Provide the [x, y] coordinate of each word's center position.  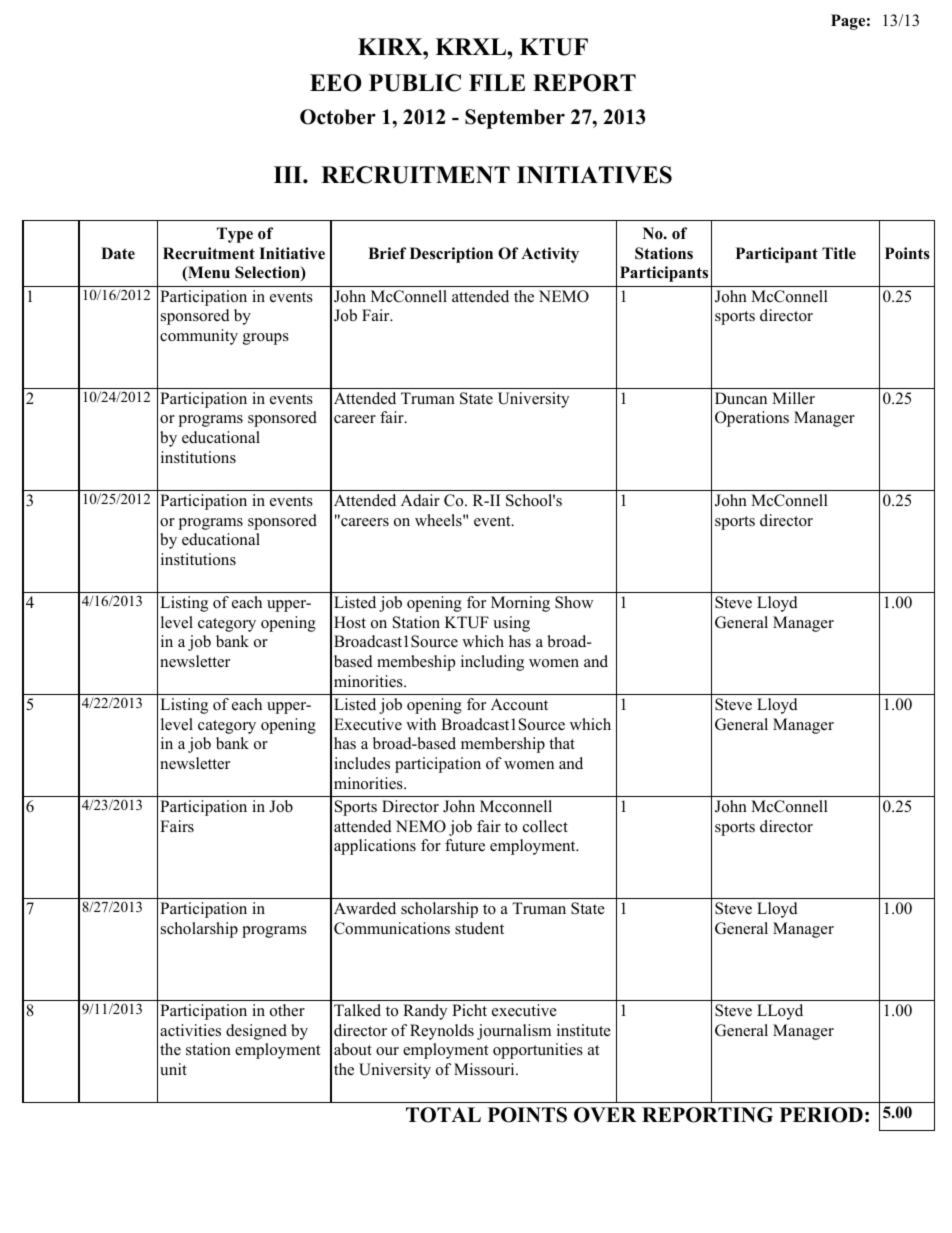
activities [190, 1030]
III [289, 174]
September [515, 119]
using [511, 624]
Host [350, 622]
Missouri [485, 1069]
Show [574, 602]
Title [839, 253]
